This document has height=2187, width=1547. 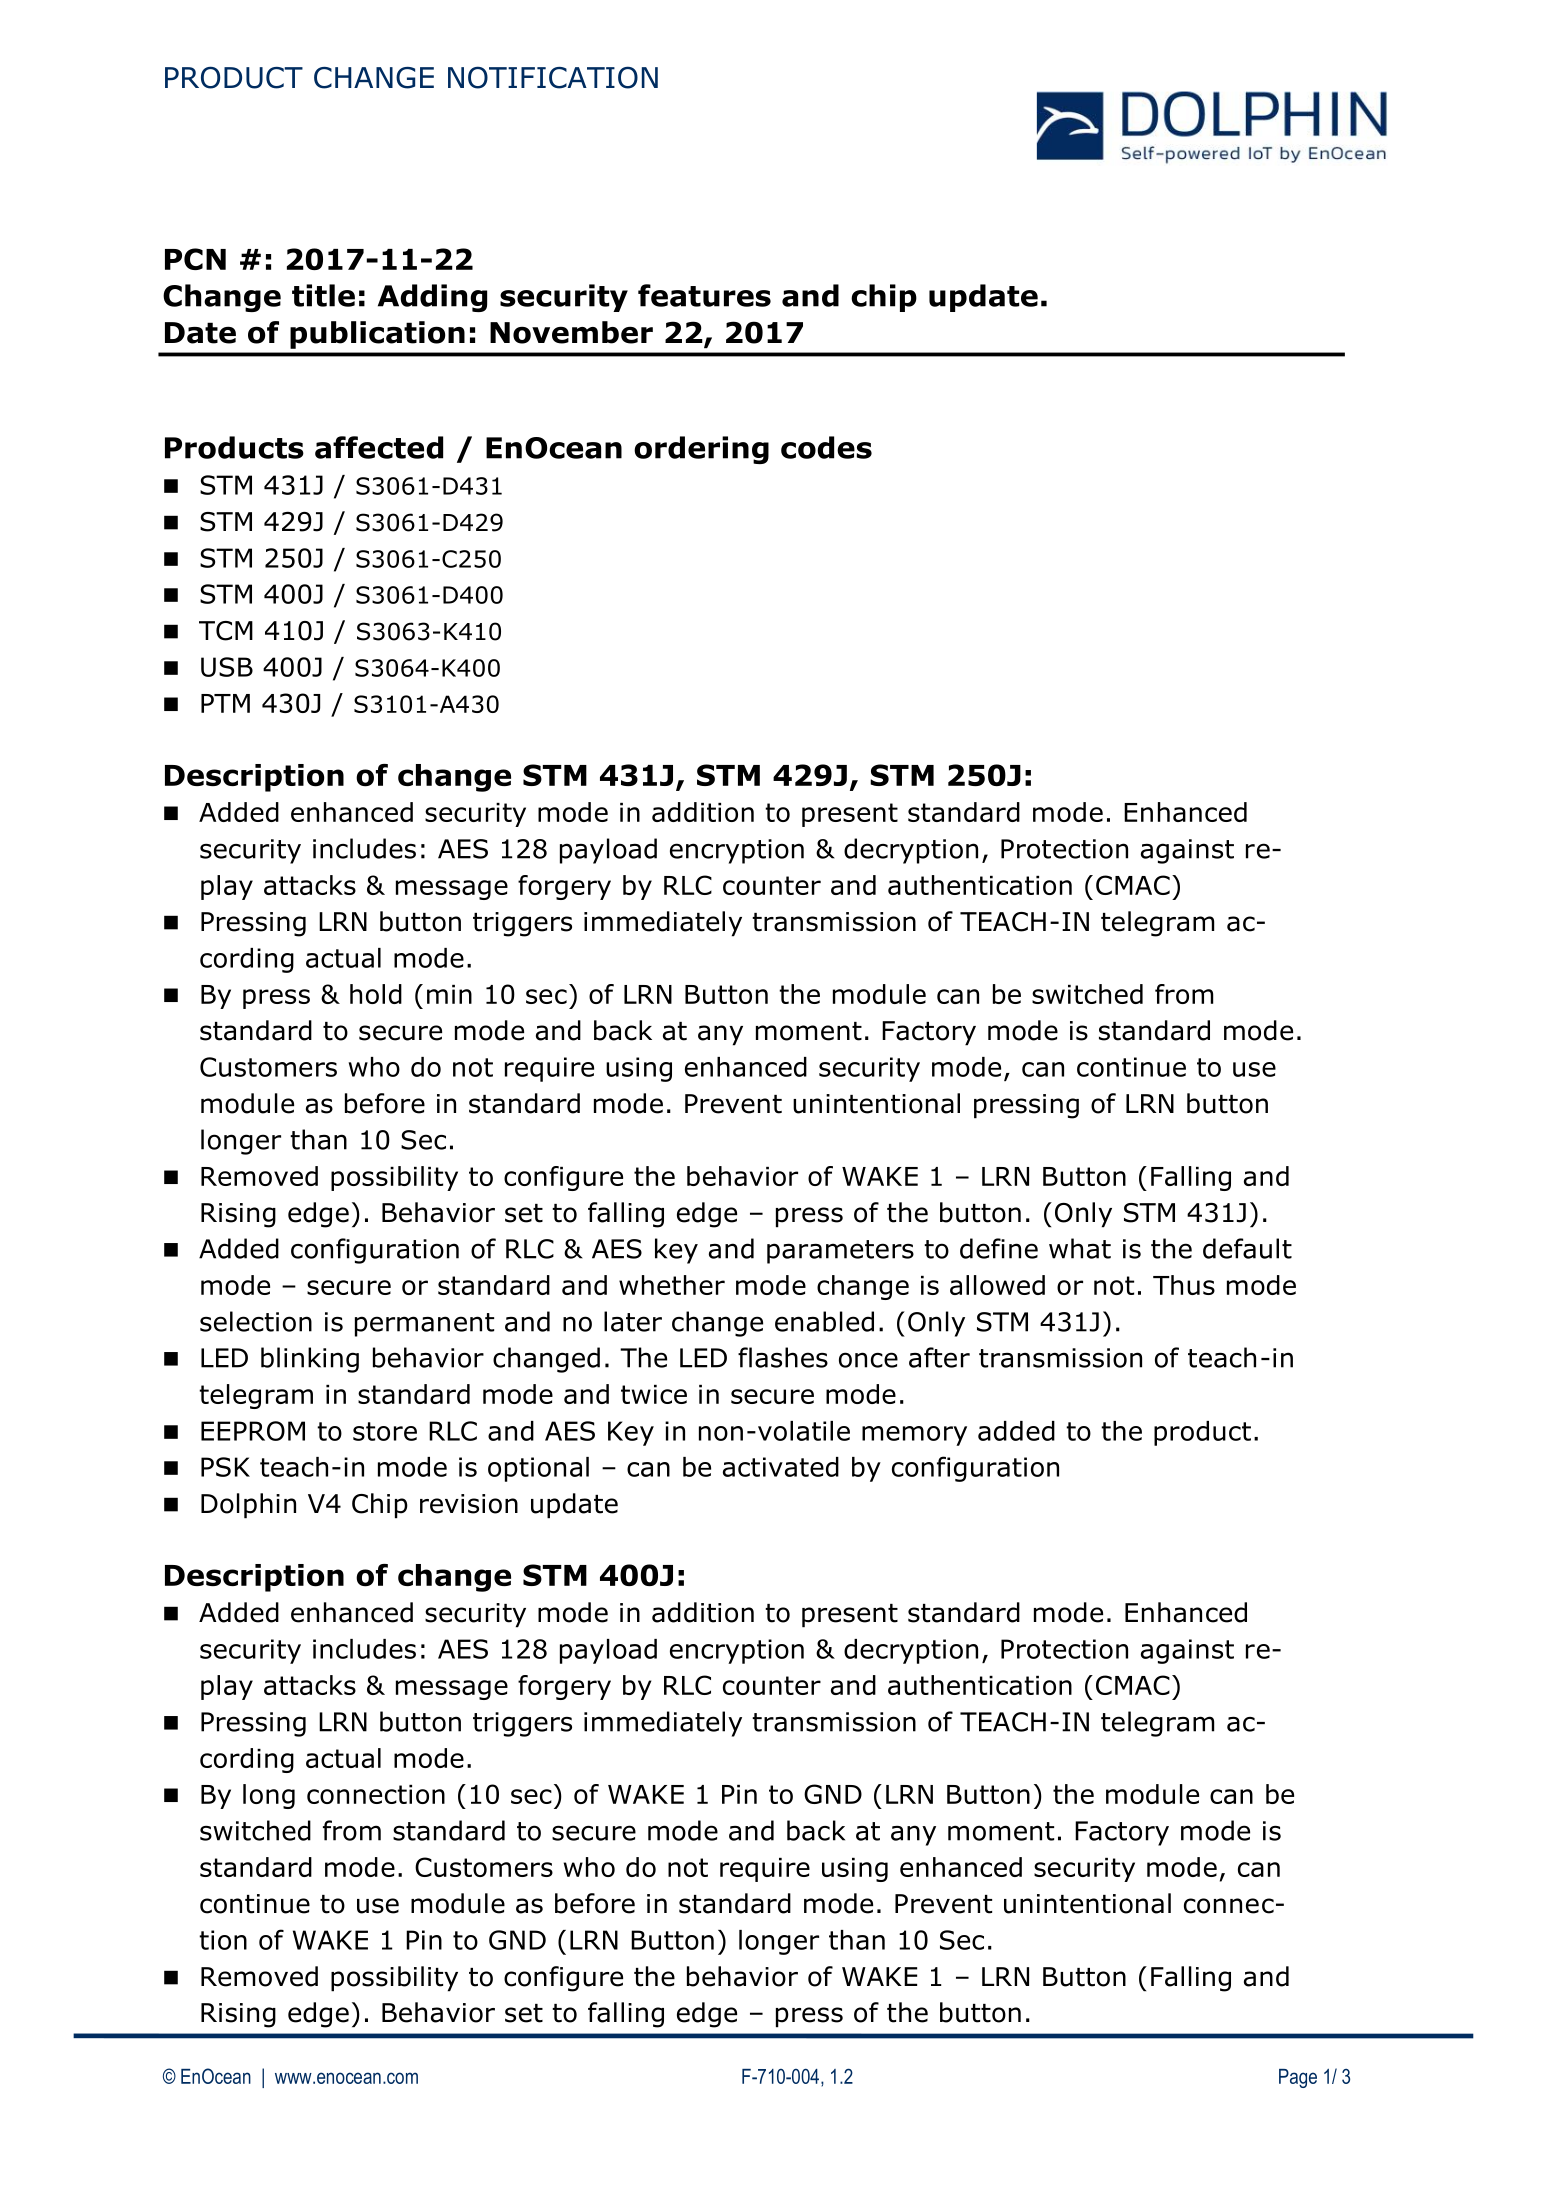 I want to click on permanent, so click(x=424, y=1325).
